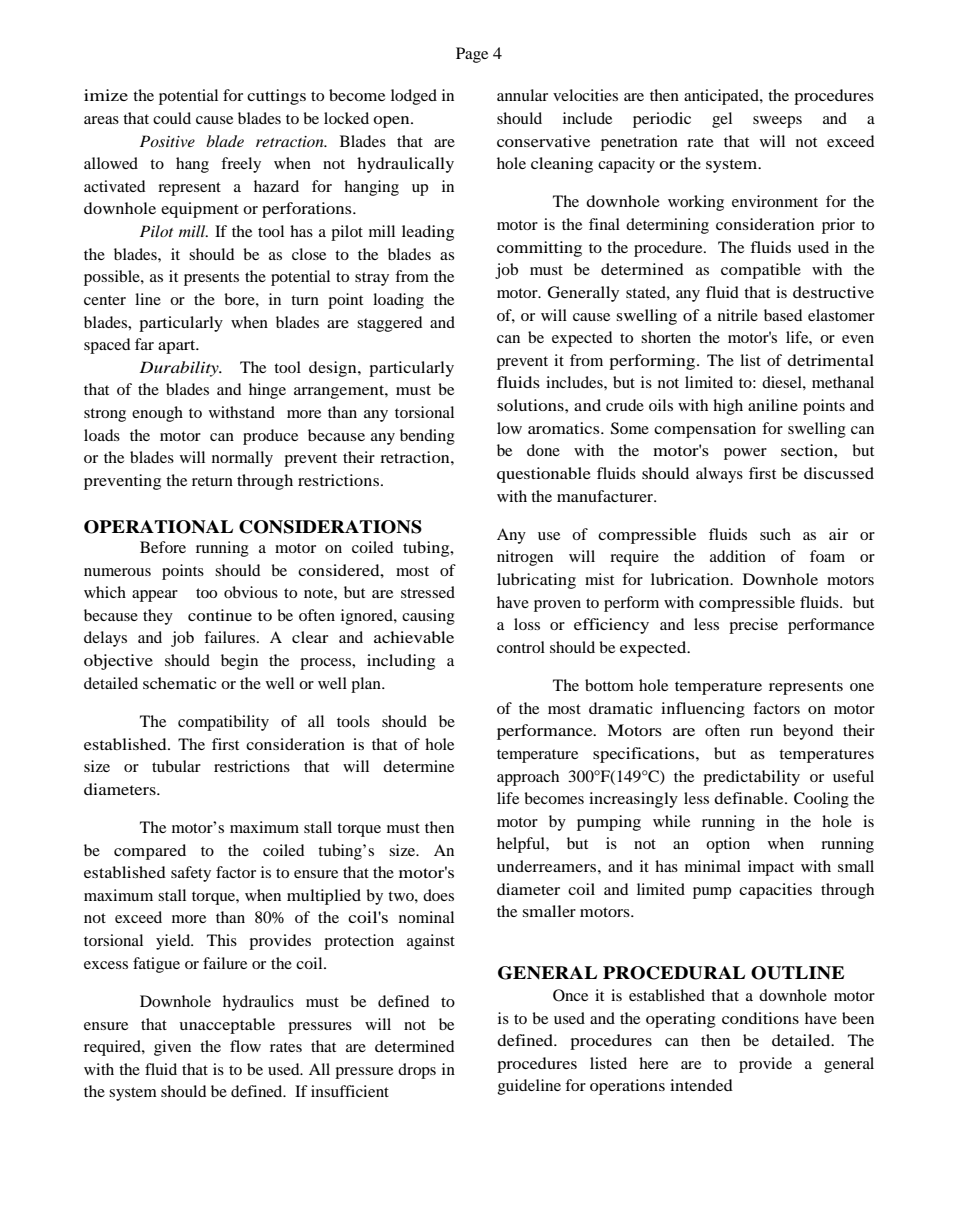 Image resolution: width=956 pixels, height=1232 pixels. What do you see at coordinates (150, 852) in the screenshot?
I see `compared` at bounding box center [150, 852].
